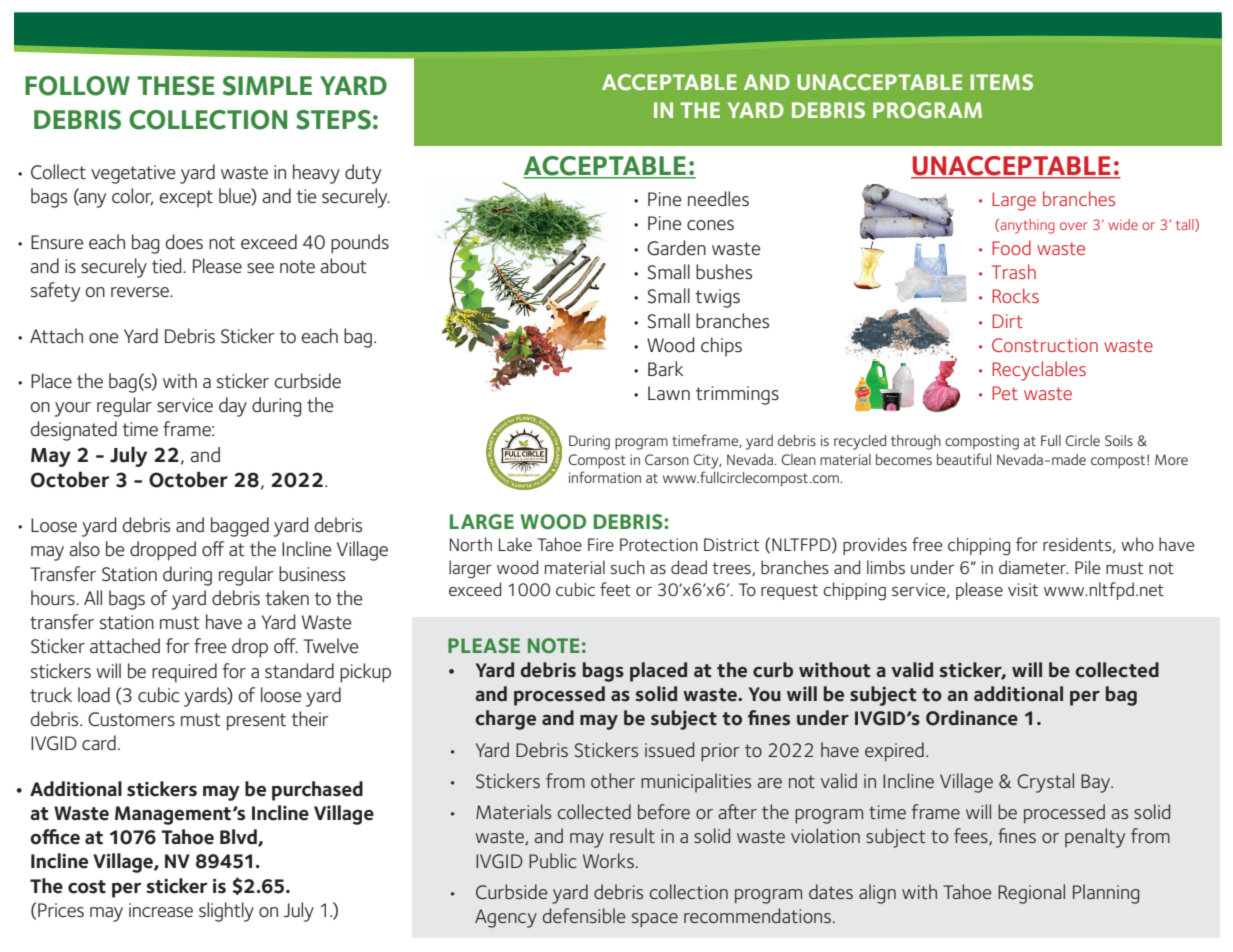 The height and width of the screenshot is (952, 1233). I want to click on feet, so click(615, 589).
